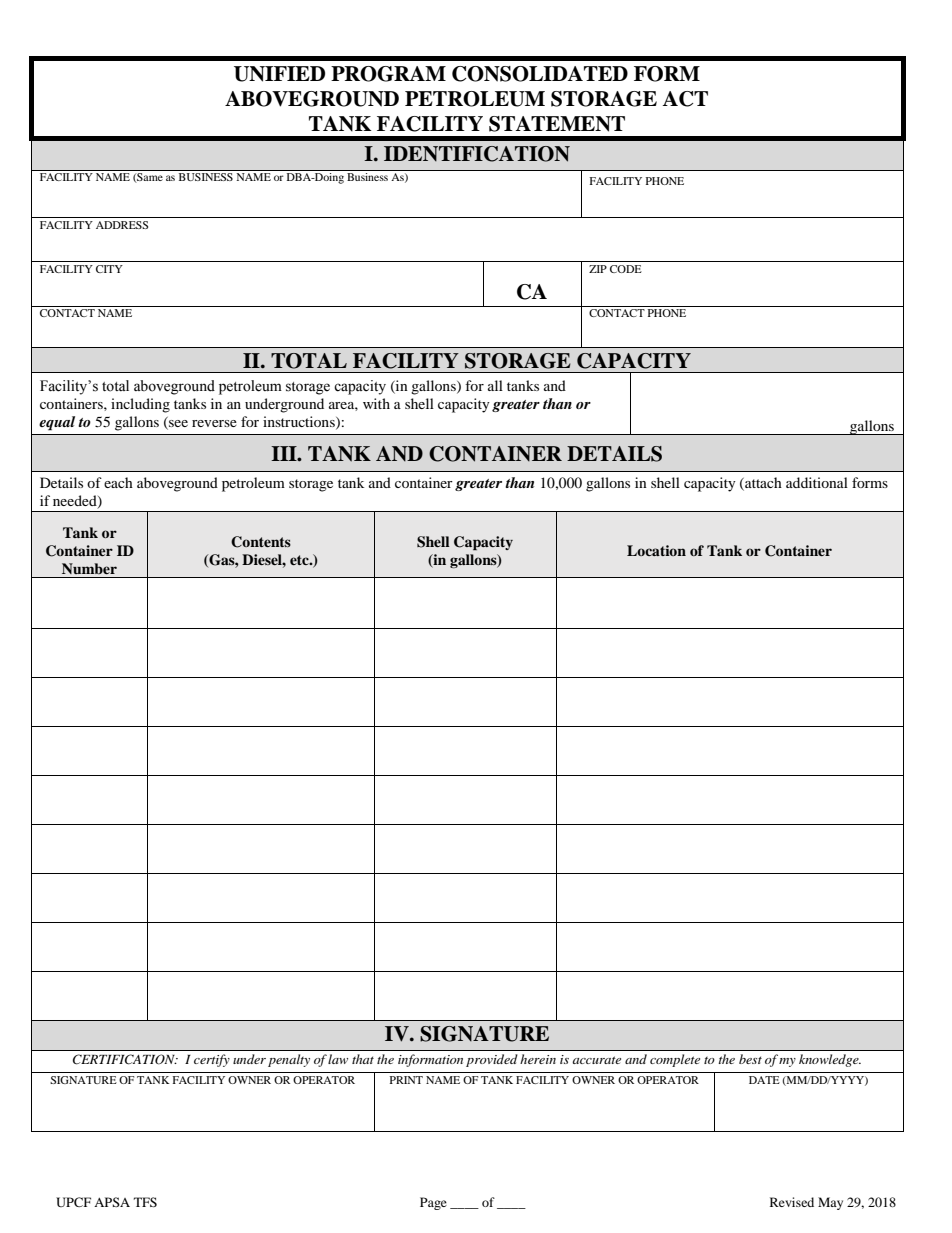 The height and width of the screenshot is (1233, 952). What do you see at coordinates (376, 403) in the screenshot?
I see `with` at bounding box center [376, 403].
